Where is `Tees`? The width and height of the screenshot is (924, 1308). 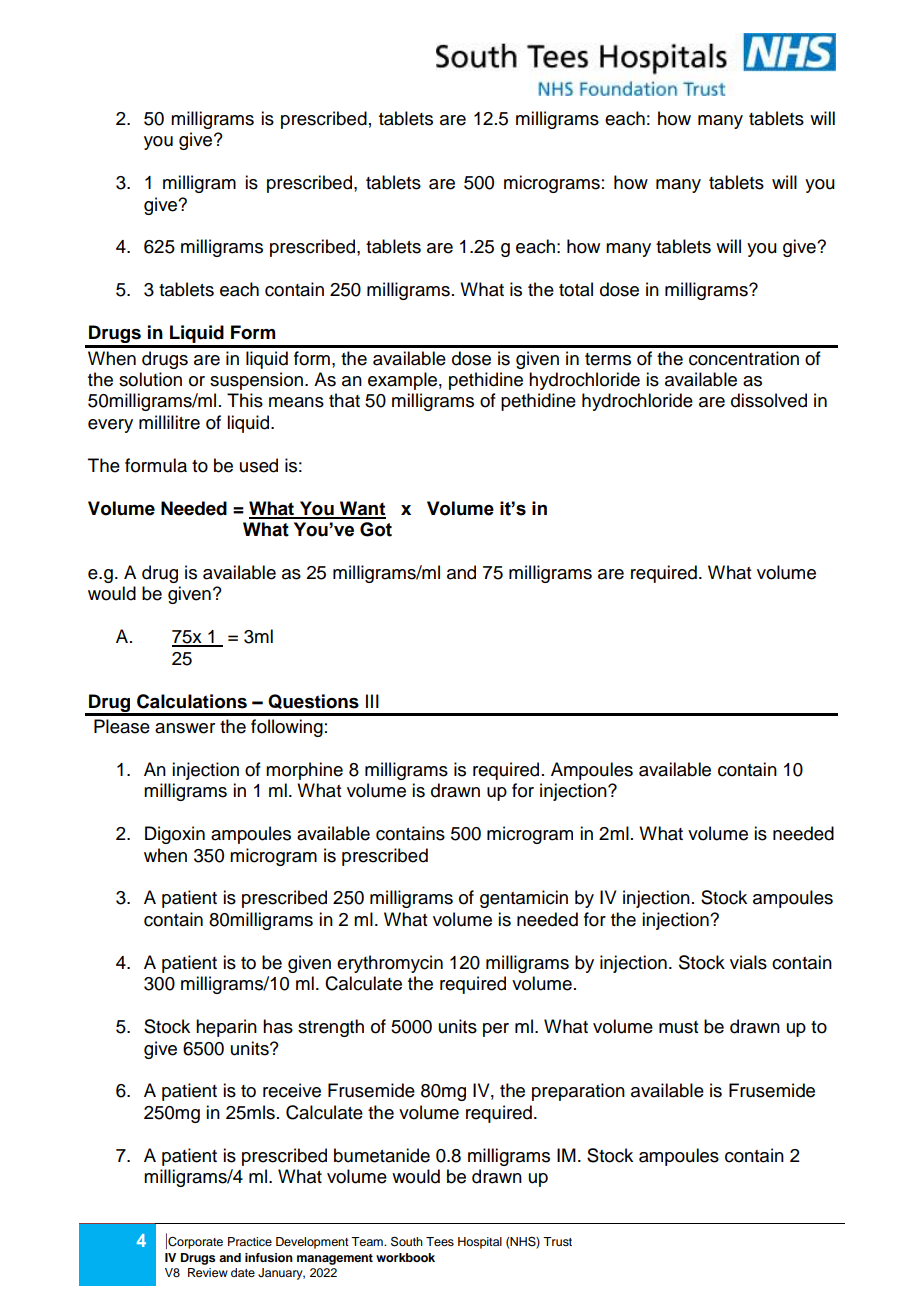 Tees is located at coordinates (440, 1241).
